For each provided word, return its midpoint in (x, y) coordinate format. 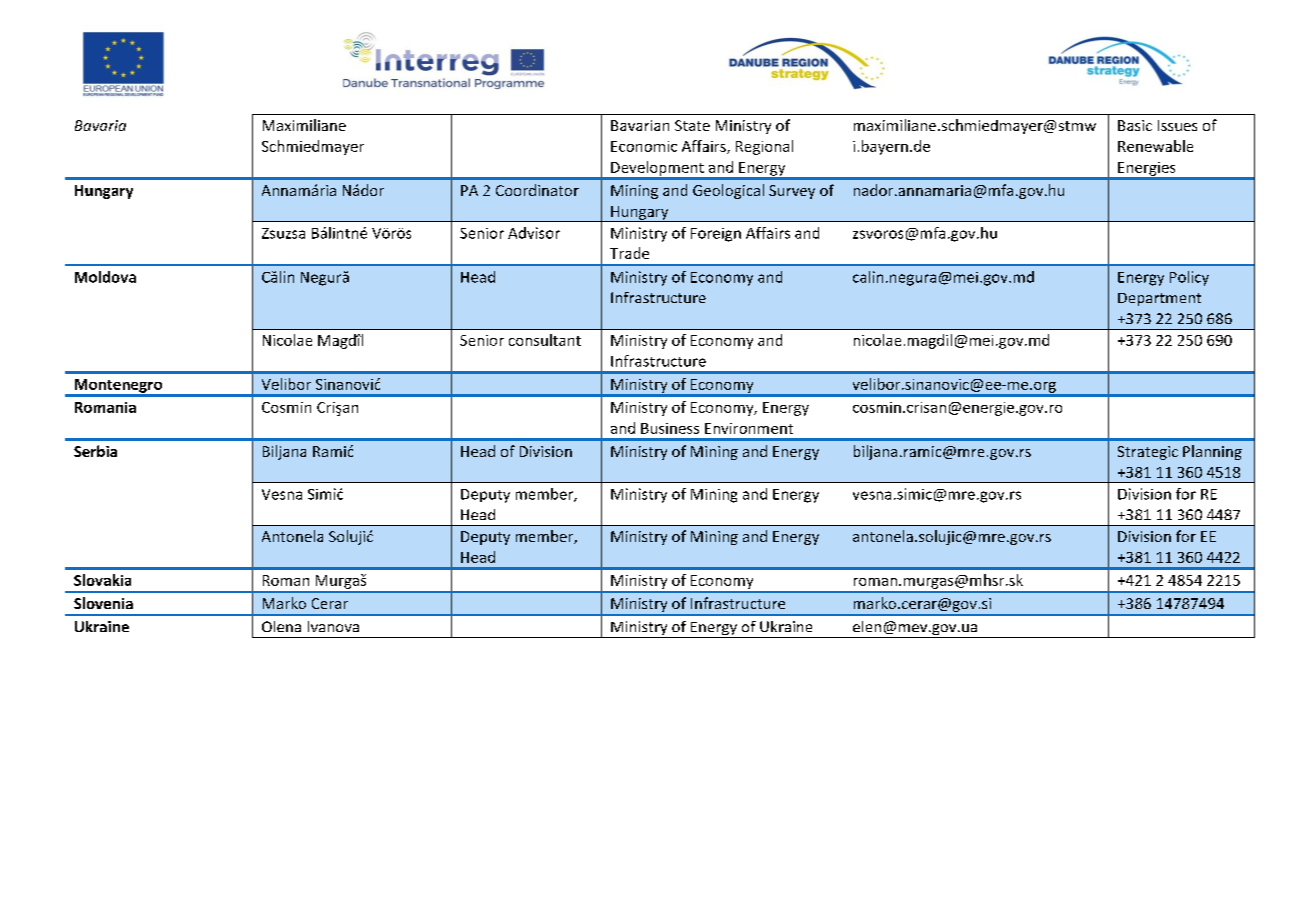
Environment (749, 428)
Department (1159, 299)
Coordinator (537, 190)
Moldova (105, 277)
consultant (545, 340)
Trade (629, 253)
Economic (644, 146)
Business (670, 428)
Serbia (95, 451)
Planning (1212, 452)
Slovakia (102, 580)
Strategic (1148, 453)
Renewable (1155, 146)
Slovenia (103, 603)
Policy (1189, 278)
